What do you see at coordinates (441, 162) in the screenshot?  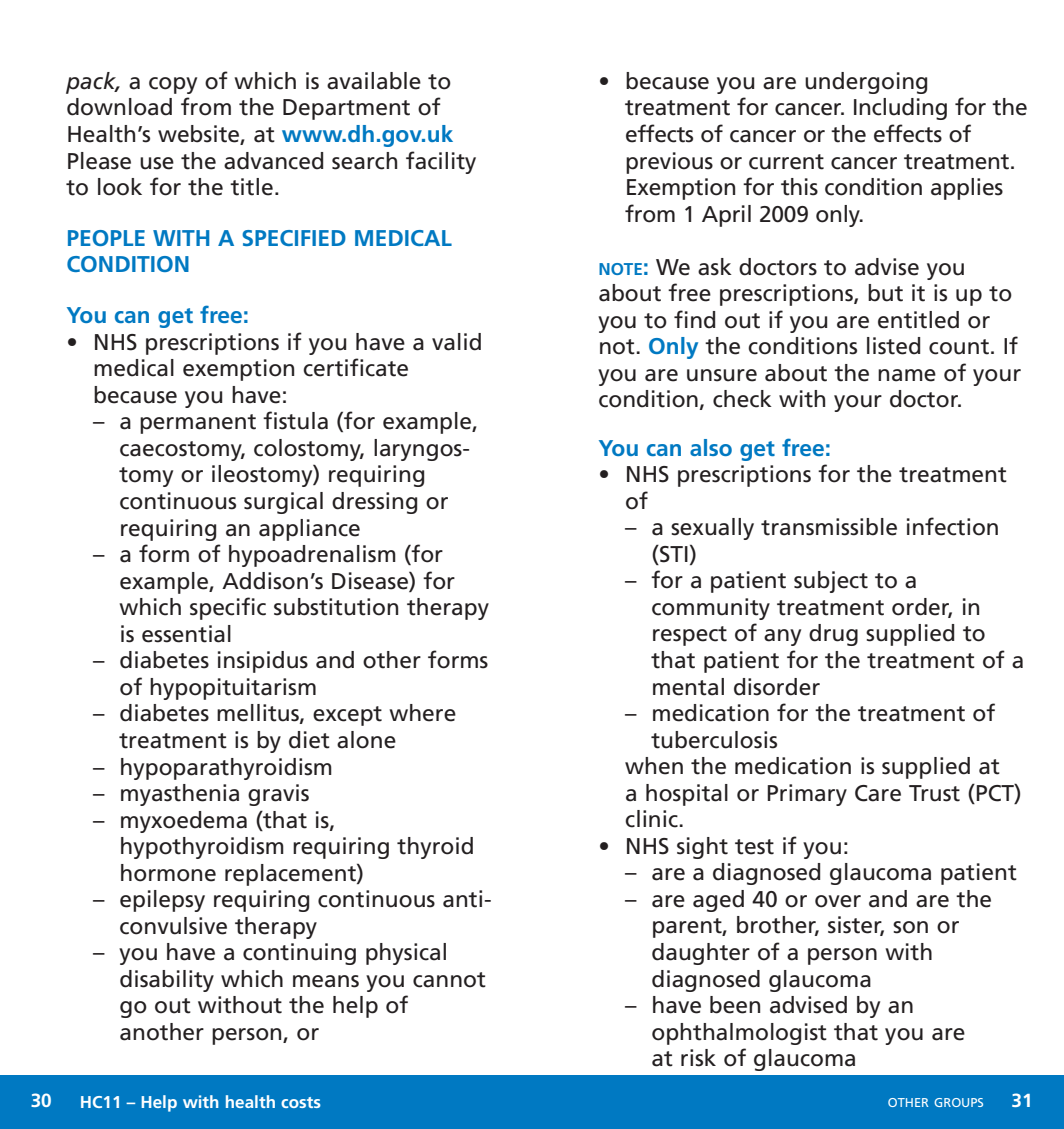 I see `facility` at bounding box center [441, 162].
